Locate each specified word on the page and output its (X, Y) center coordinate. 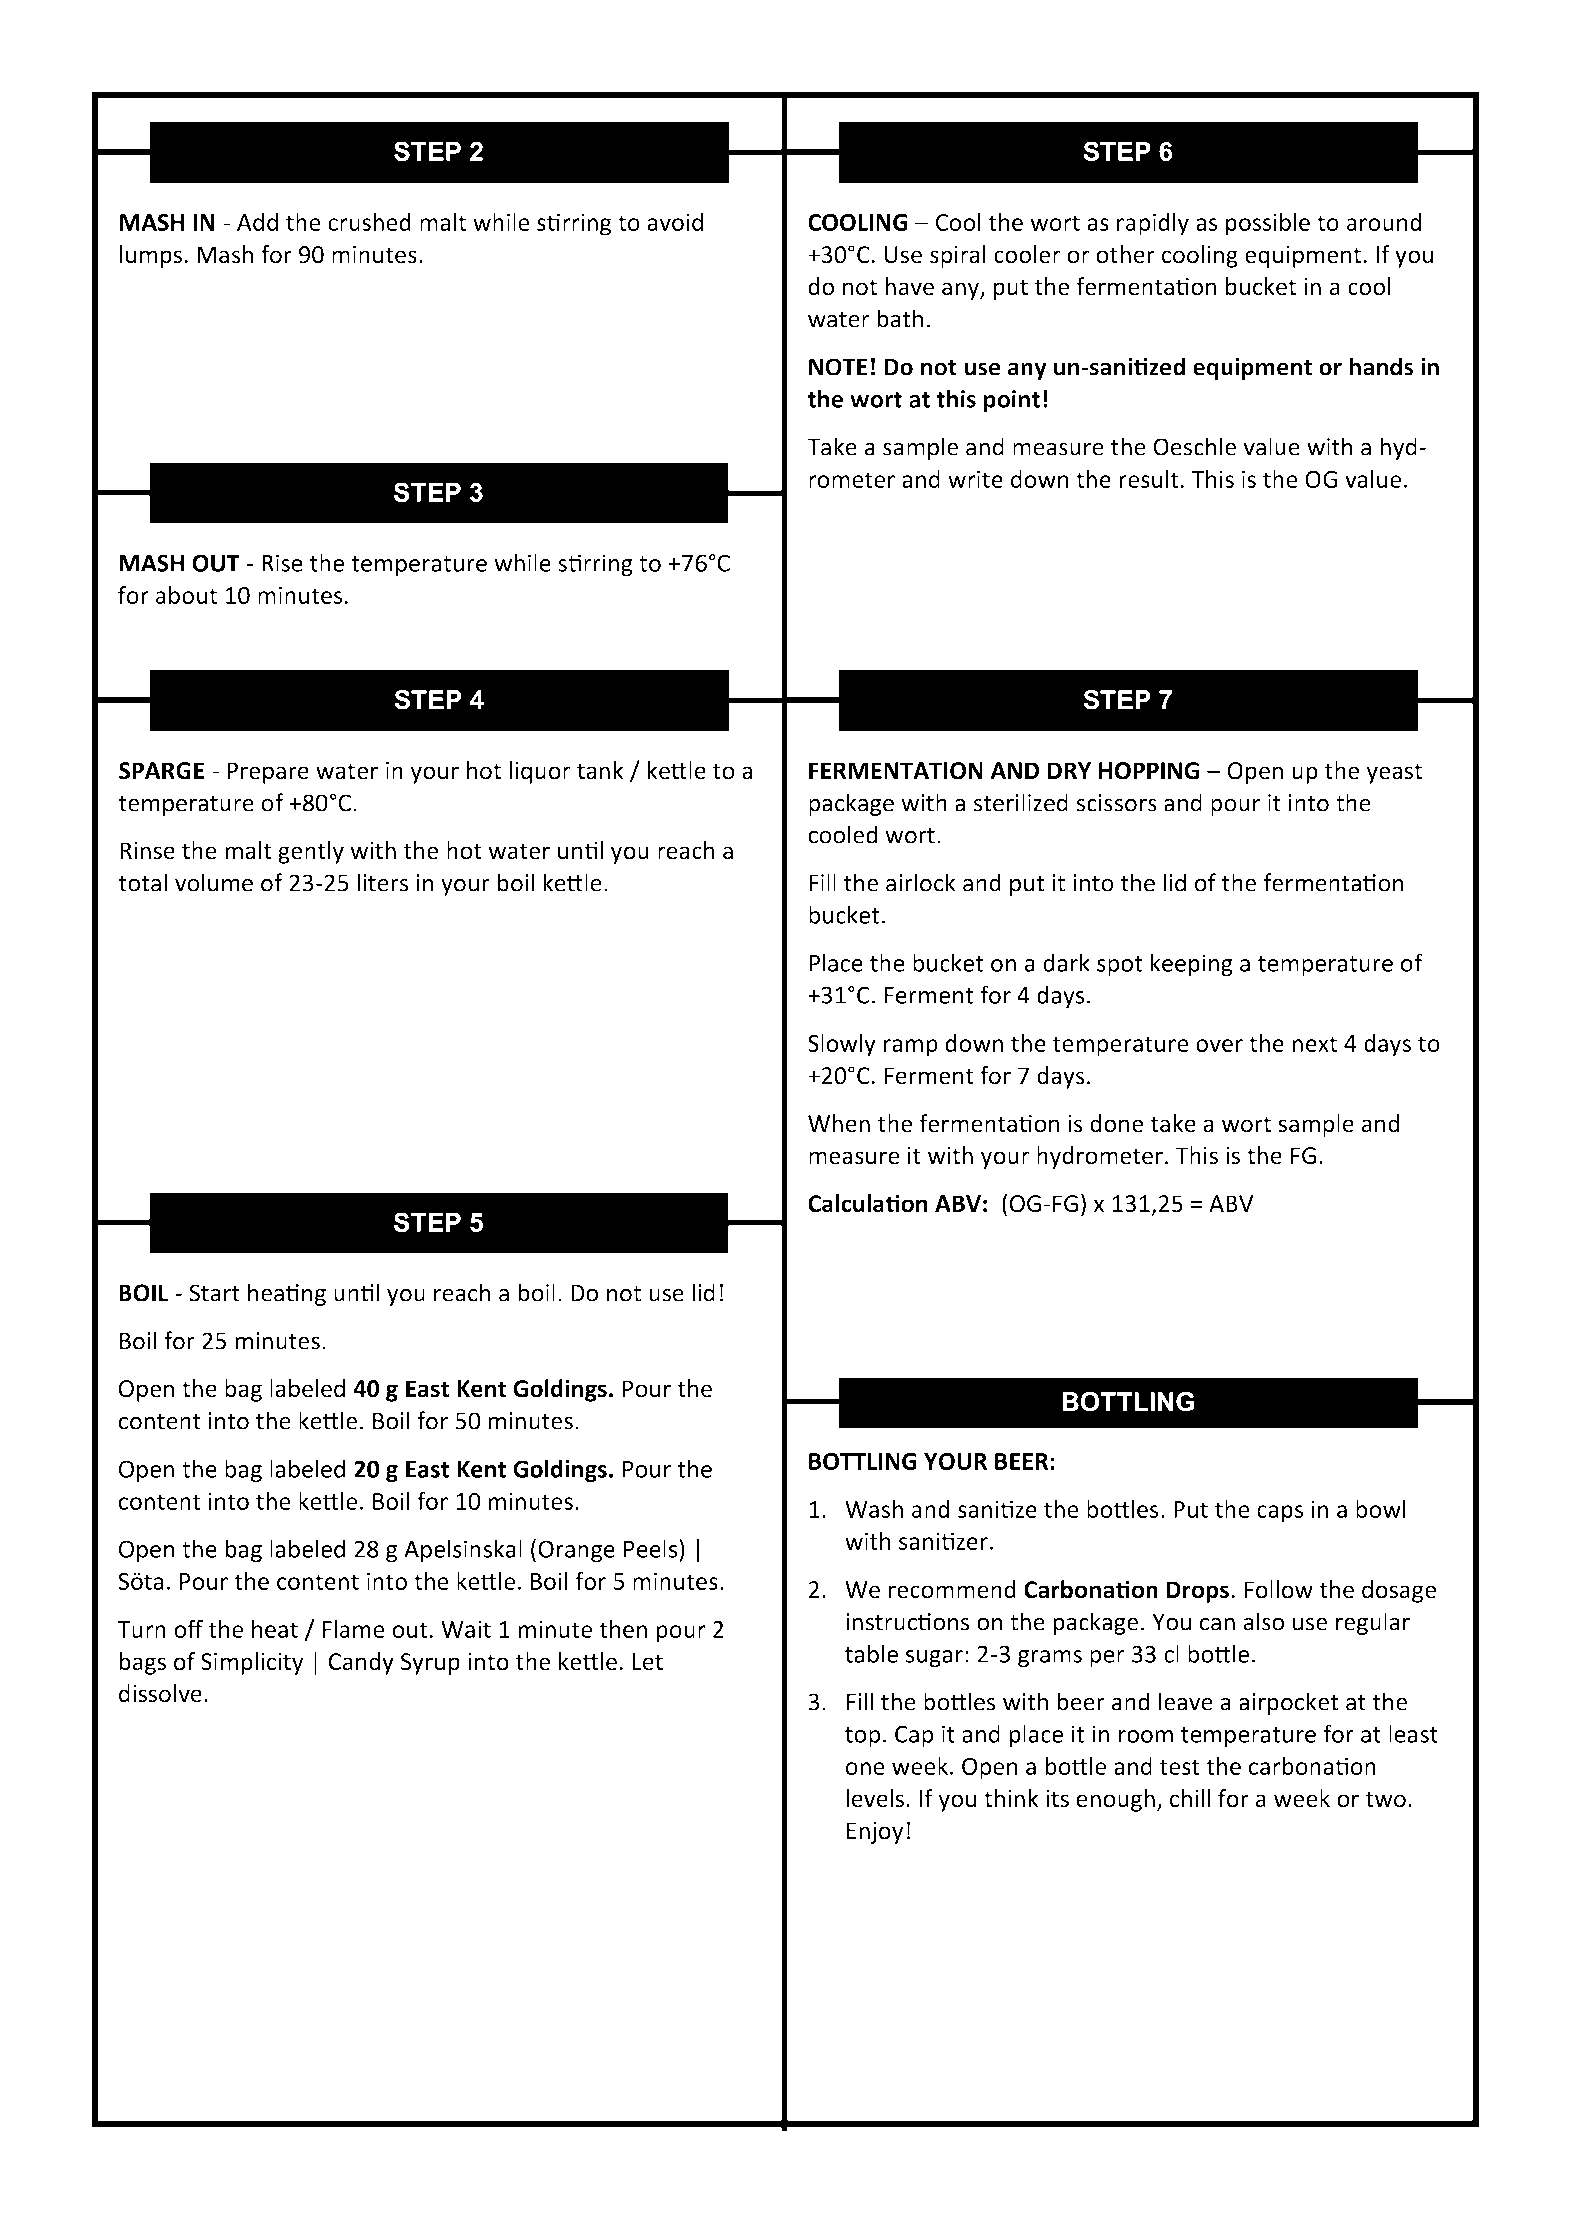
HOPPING (1149, 771)
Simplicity (252, 1663)
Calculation (868, 1203)
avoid (675, 222)
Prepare (268, 773)
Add (257, 222)
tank (600, 770)
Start (214, 1293)
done (1116, 1123)
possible (1268, 224)
